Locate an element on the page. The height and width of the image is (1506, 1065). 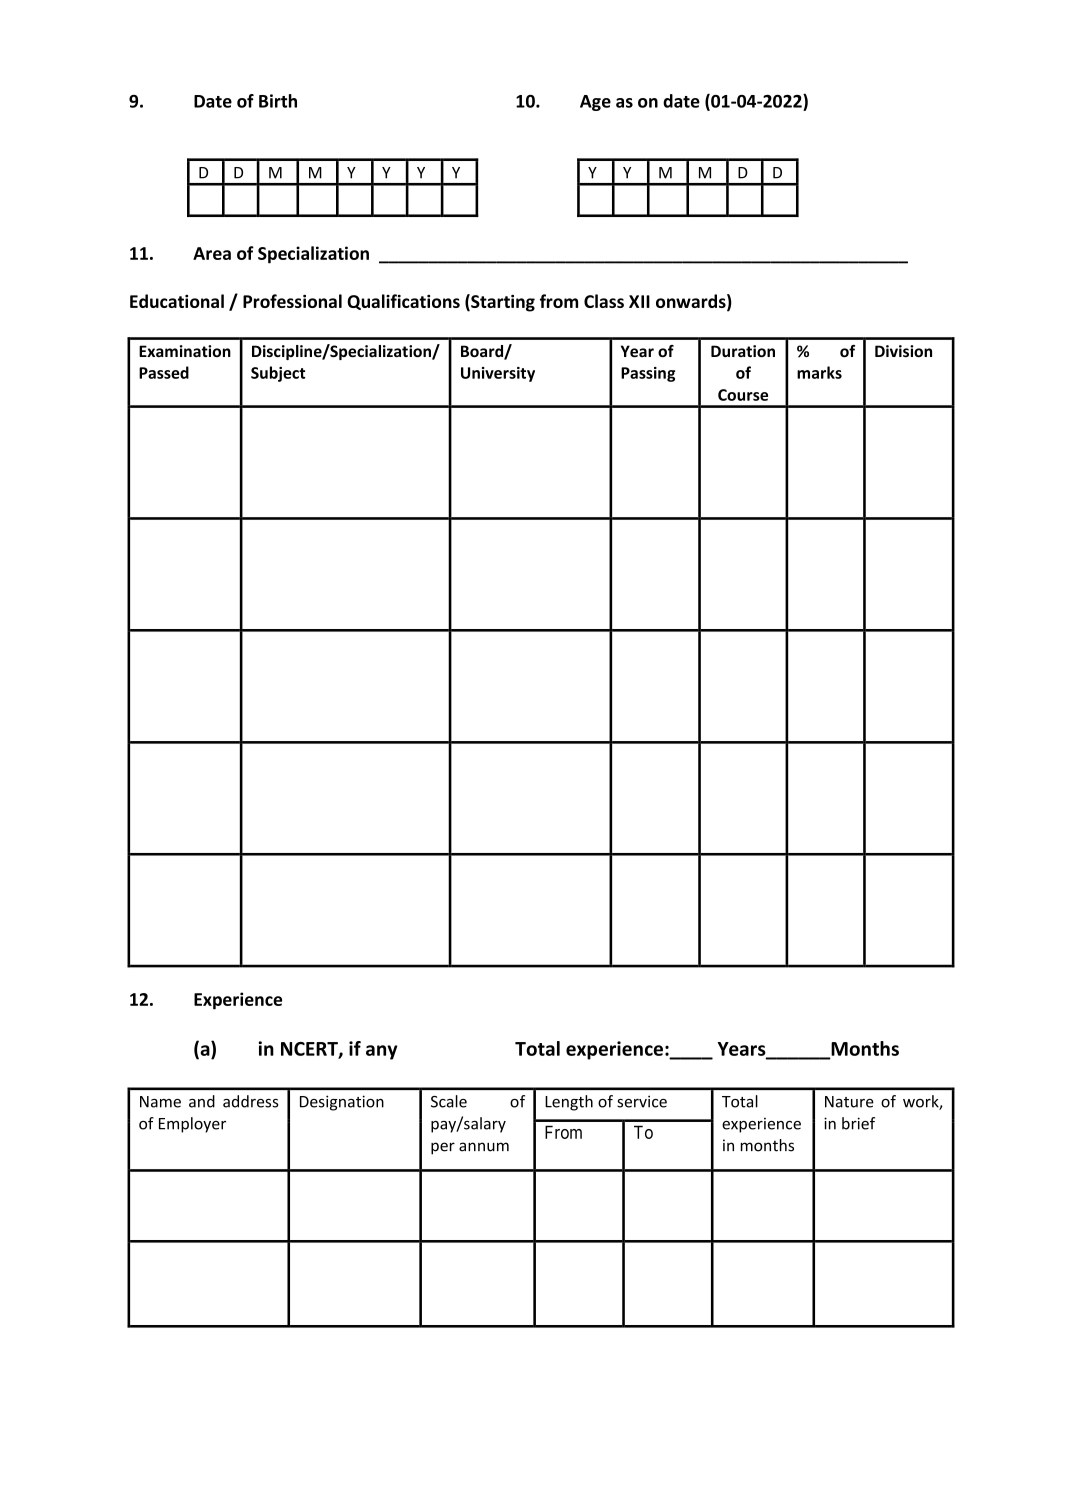
Subject is located at coordinates (278, 374).
